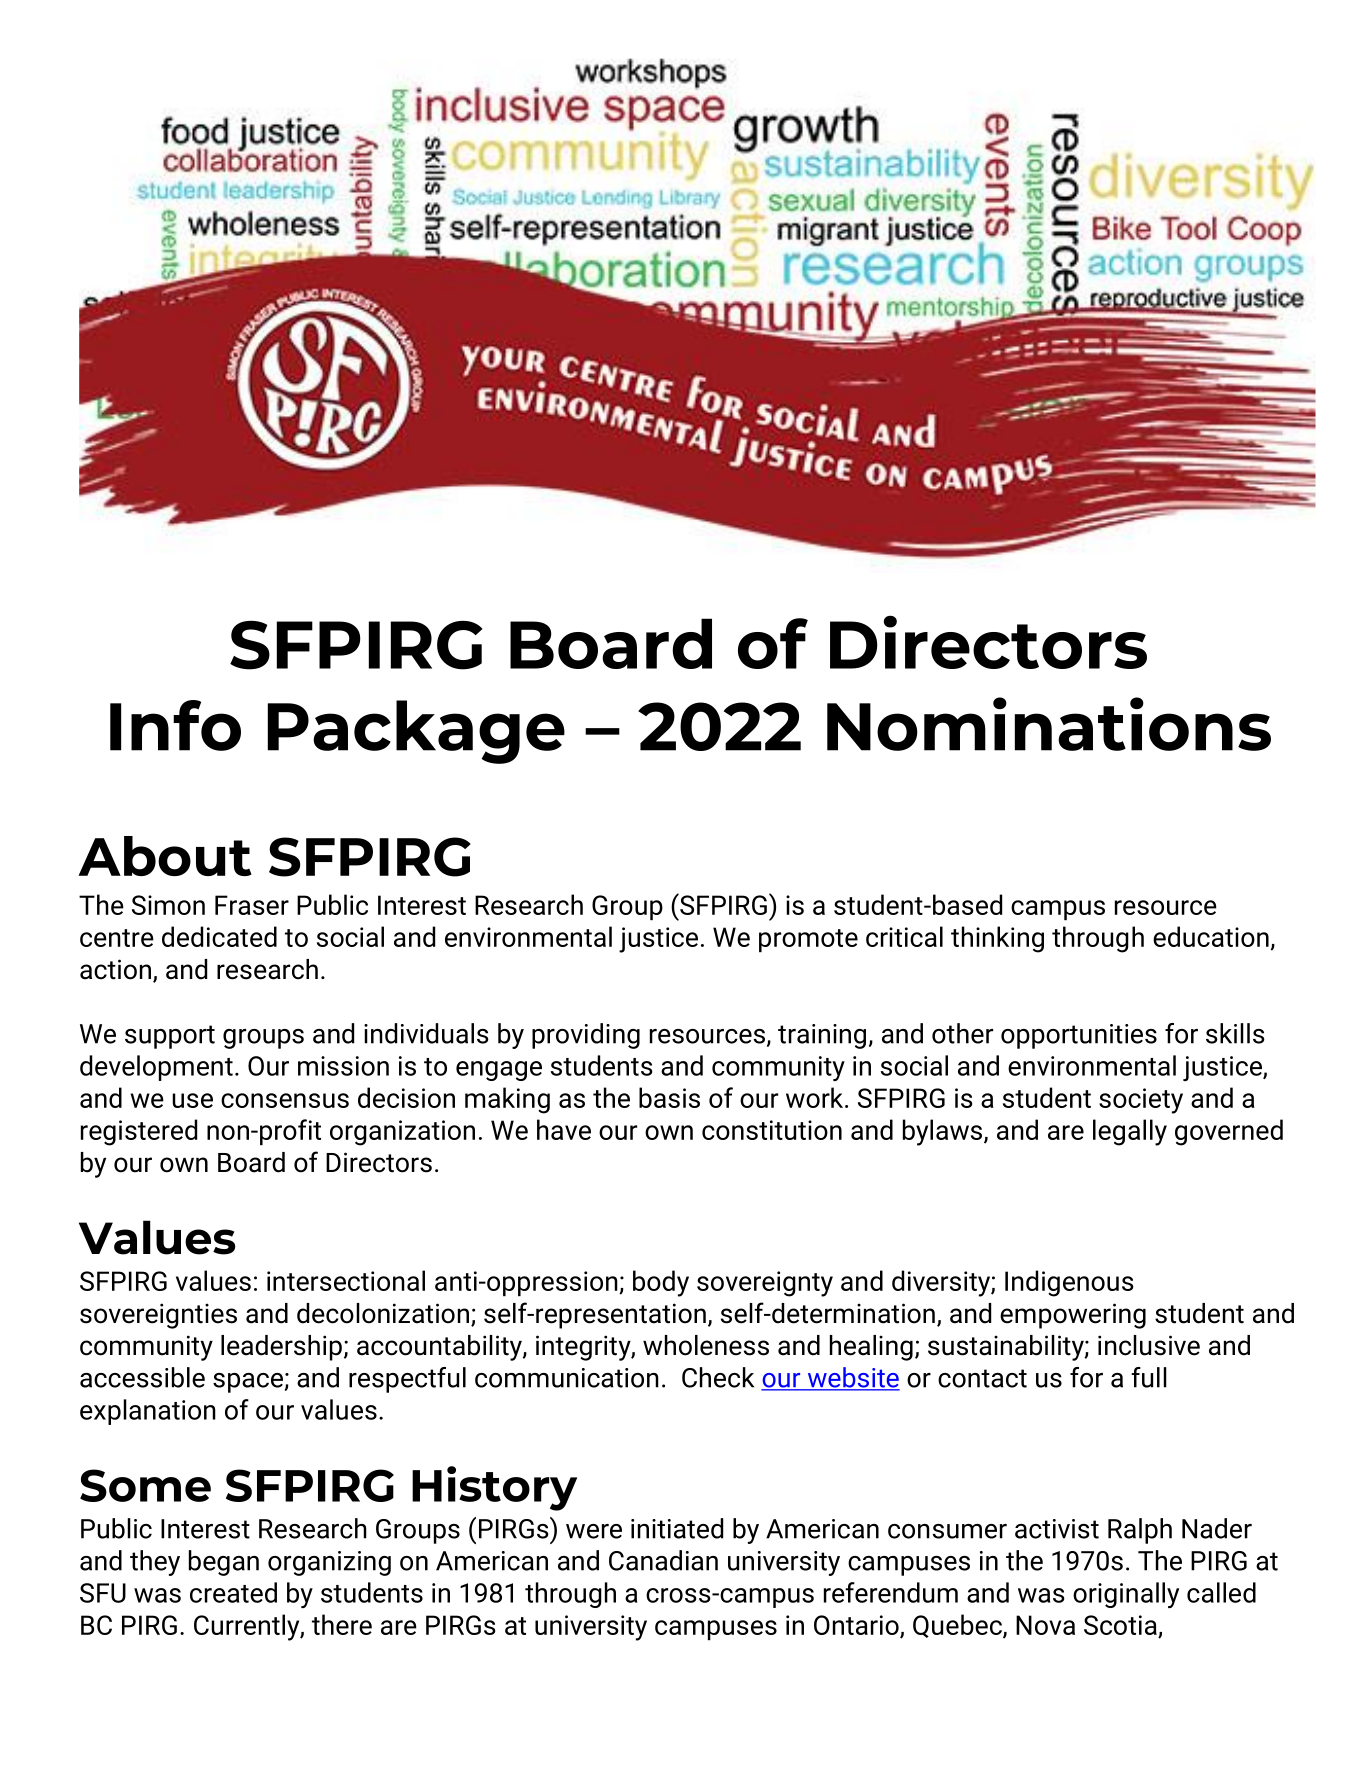  Describe the element at coordinates (175, 725) in the screenshot. I see `Info` at that location.
